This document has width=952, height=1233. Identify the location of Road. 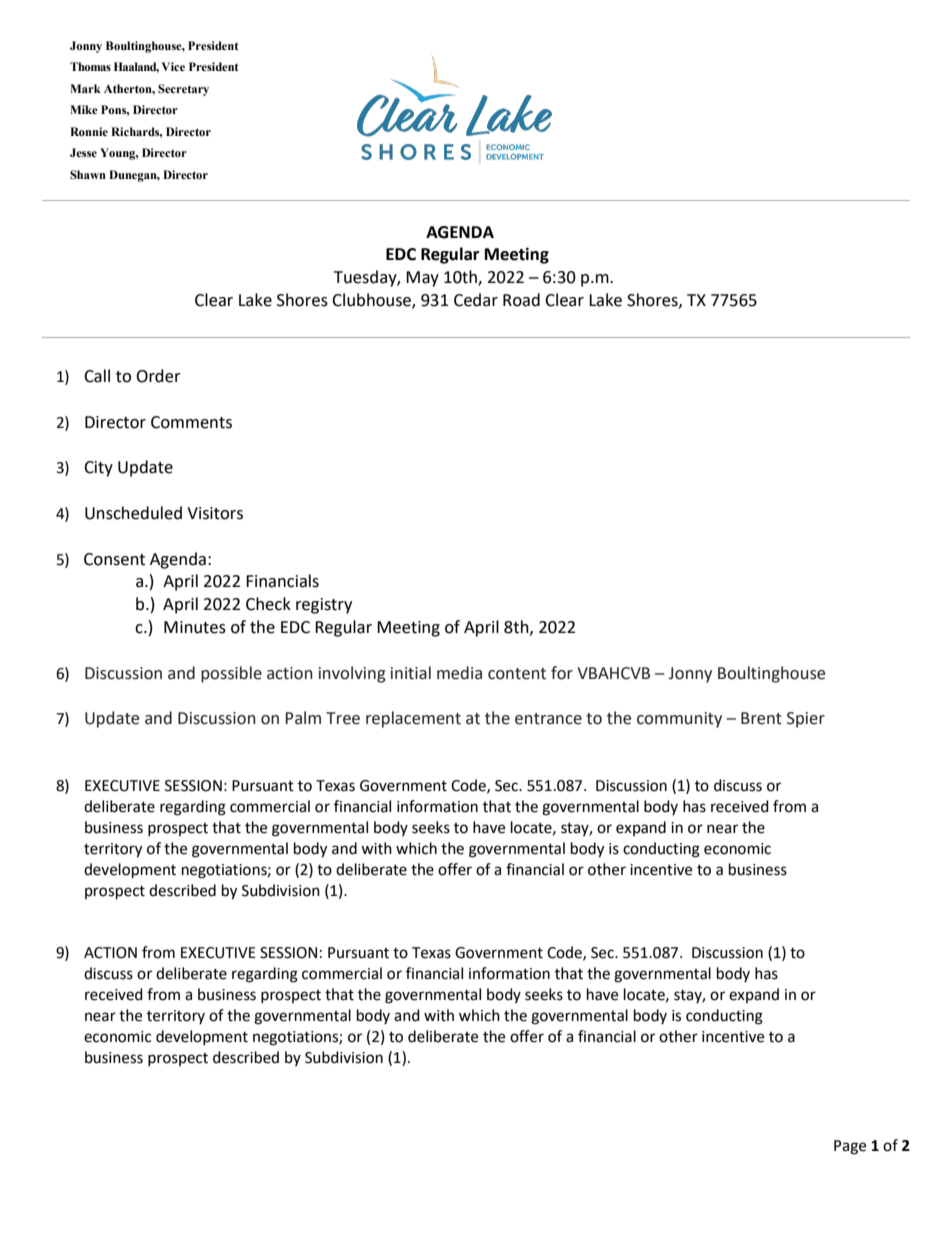
(521, 300).
